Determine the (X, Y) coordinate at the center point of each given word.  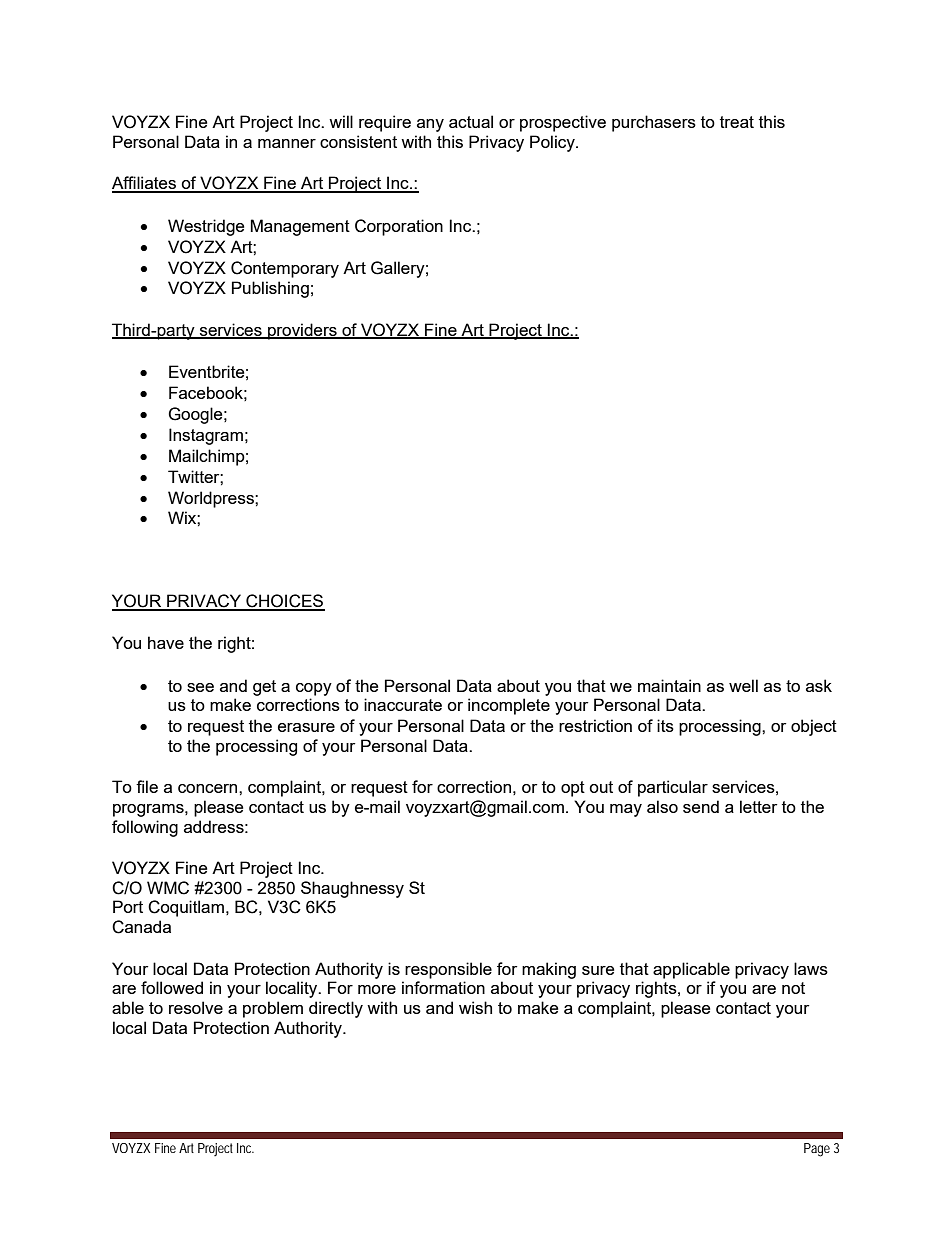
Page (817, 1150)
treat (737, 122)
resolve (196, 1007)
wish (475, 1007)
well (743, 685)
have (166, 642)
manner (287, 143)
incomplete (509, 706)
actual (471, 121)
